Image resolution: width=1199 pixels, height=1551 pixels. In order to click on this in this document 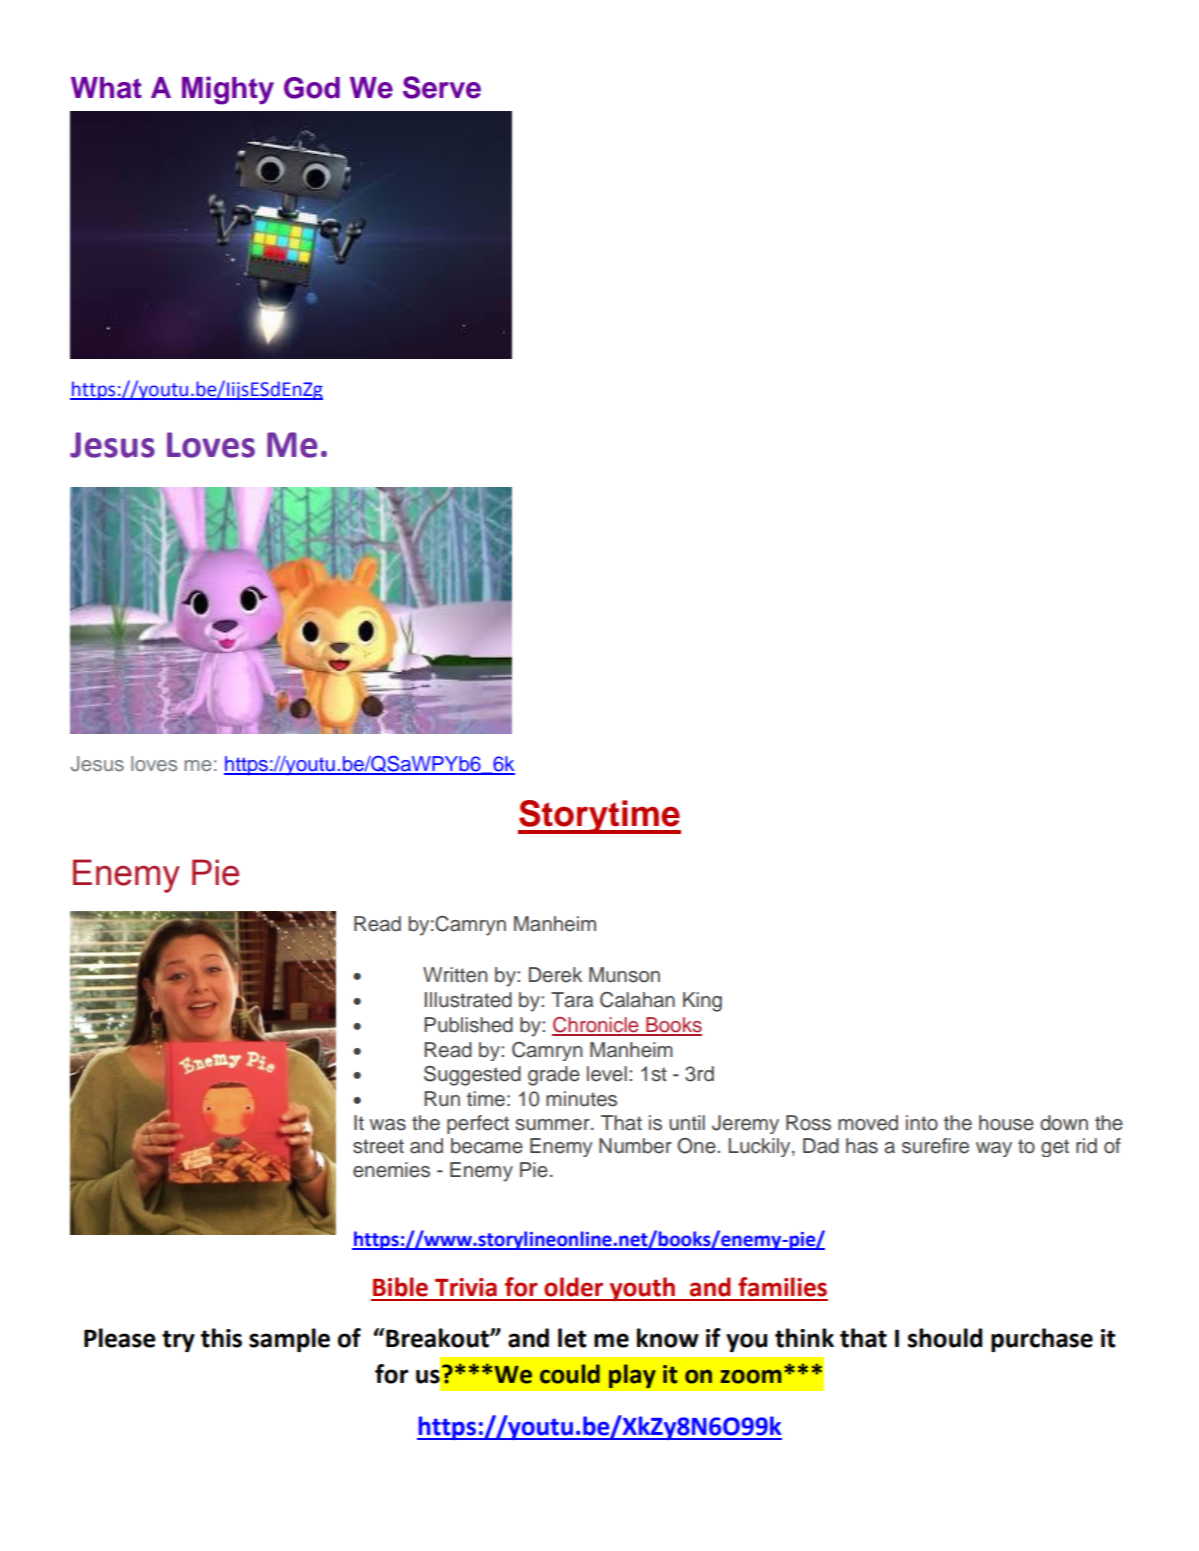, I will do `click(221, 1338)`.
